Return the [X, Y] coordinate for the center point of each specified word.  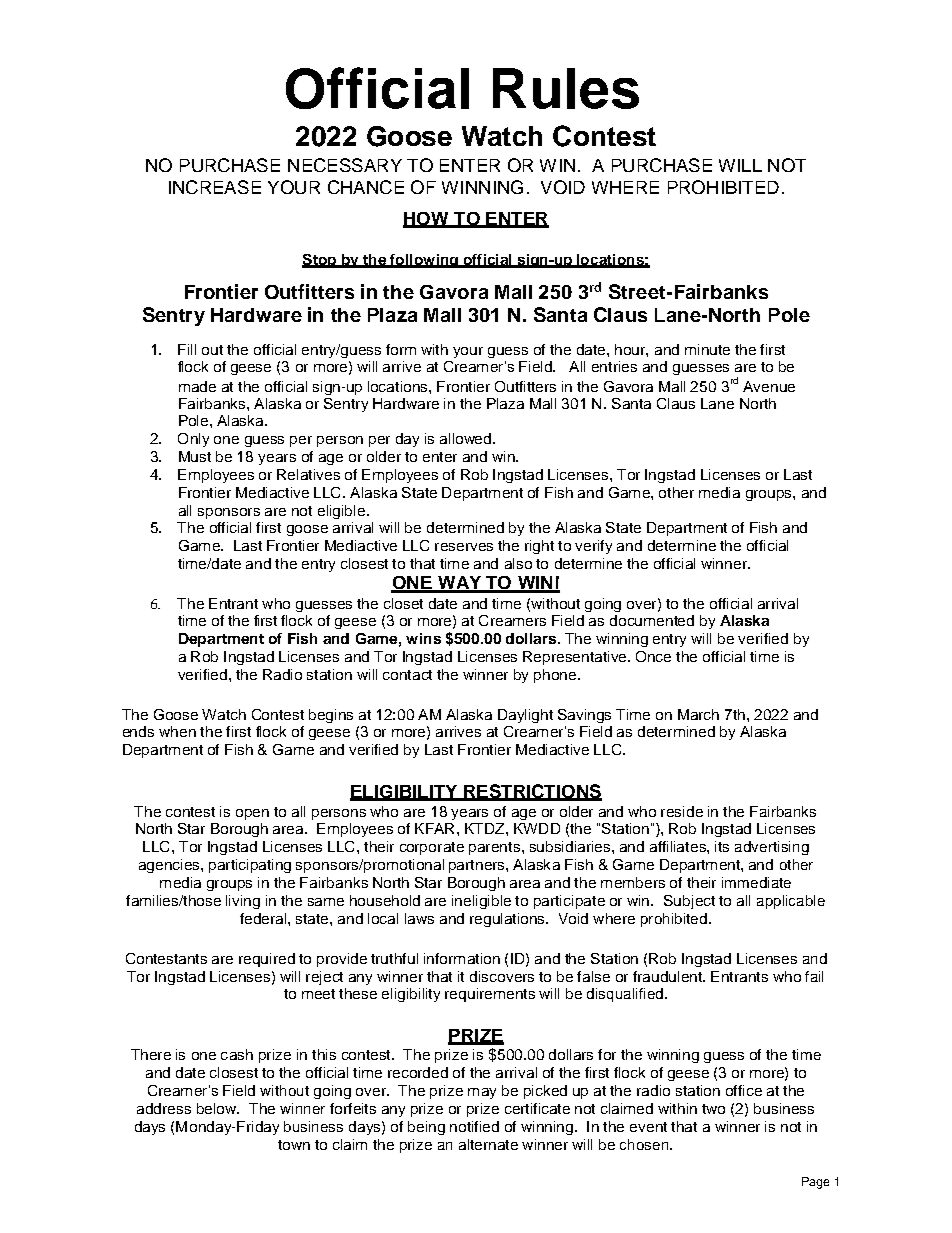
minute [707, 349]
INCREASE [215, 187]
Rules [566, 88]
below [218, 1108]
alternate [488, 1144]
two [713, 1109]
